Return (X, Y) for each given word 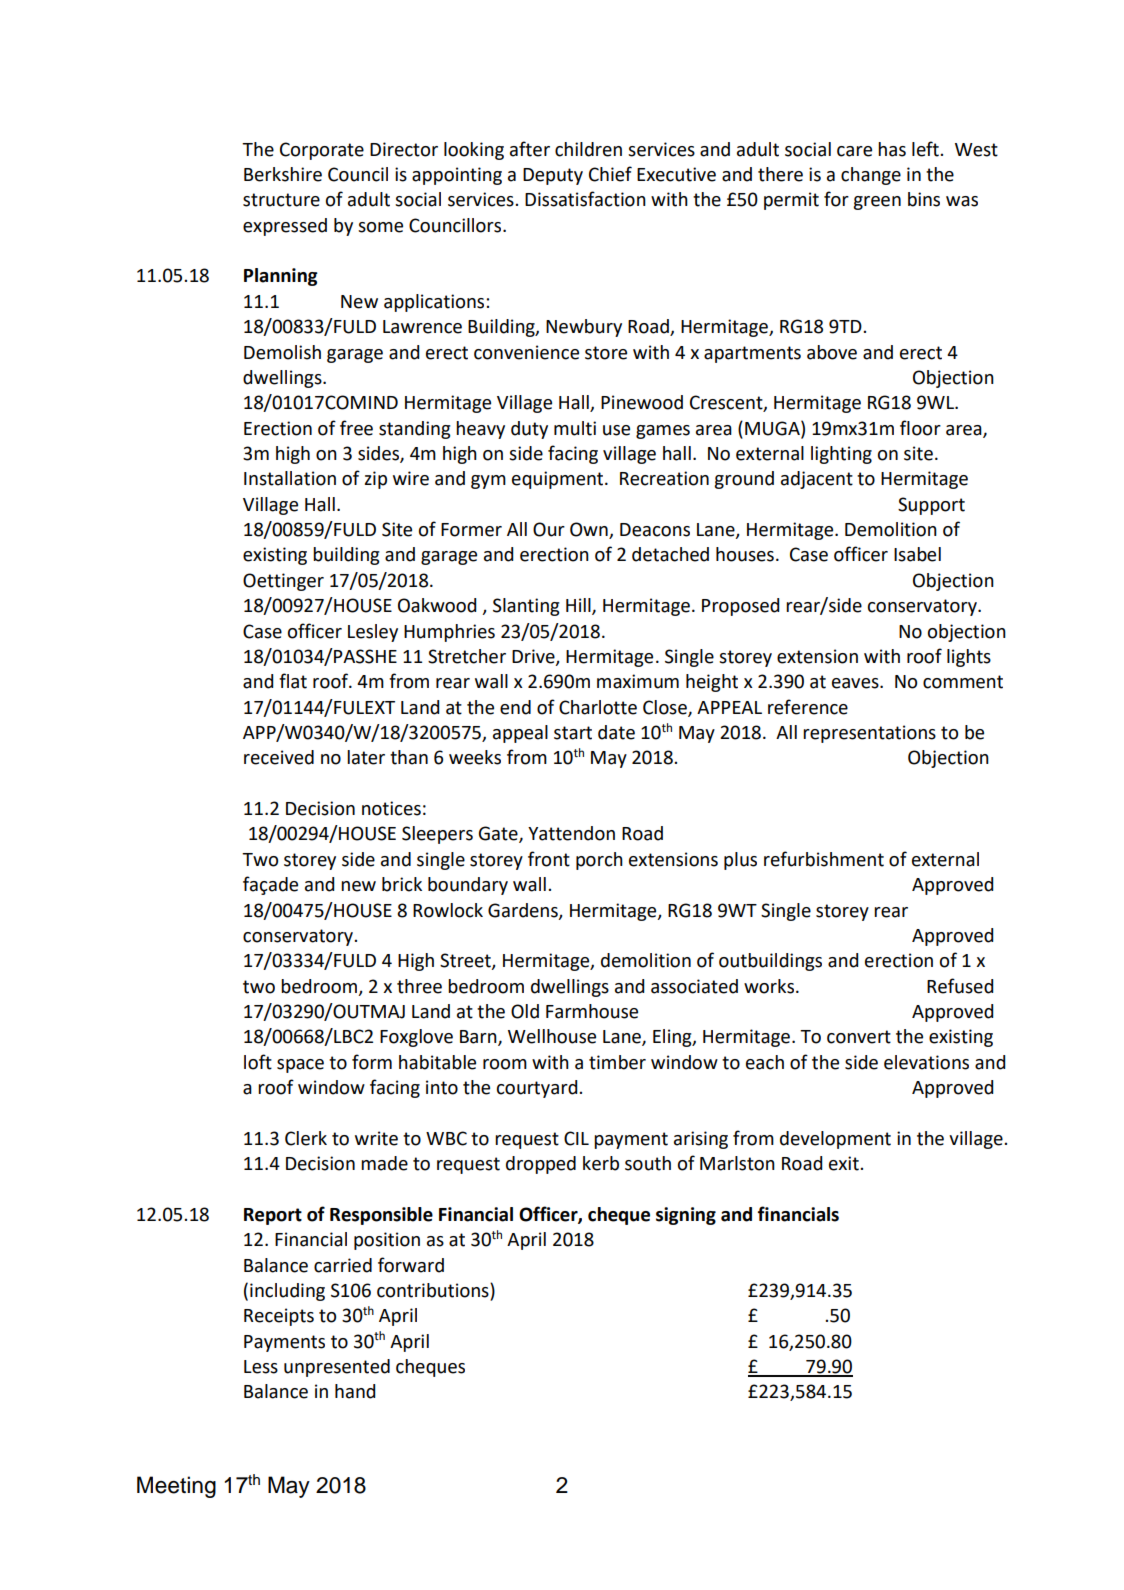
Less (261, 1367)
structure (281, 200)
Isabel (917, 554)
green (877, 203)
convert (859, 1037)
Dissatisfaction (585, 199)
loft (258, 1062)
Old (525, 1011)
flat (293, 681)
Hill (579, 606)
